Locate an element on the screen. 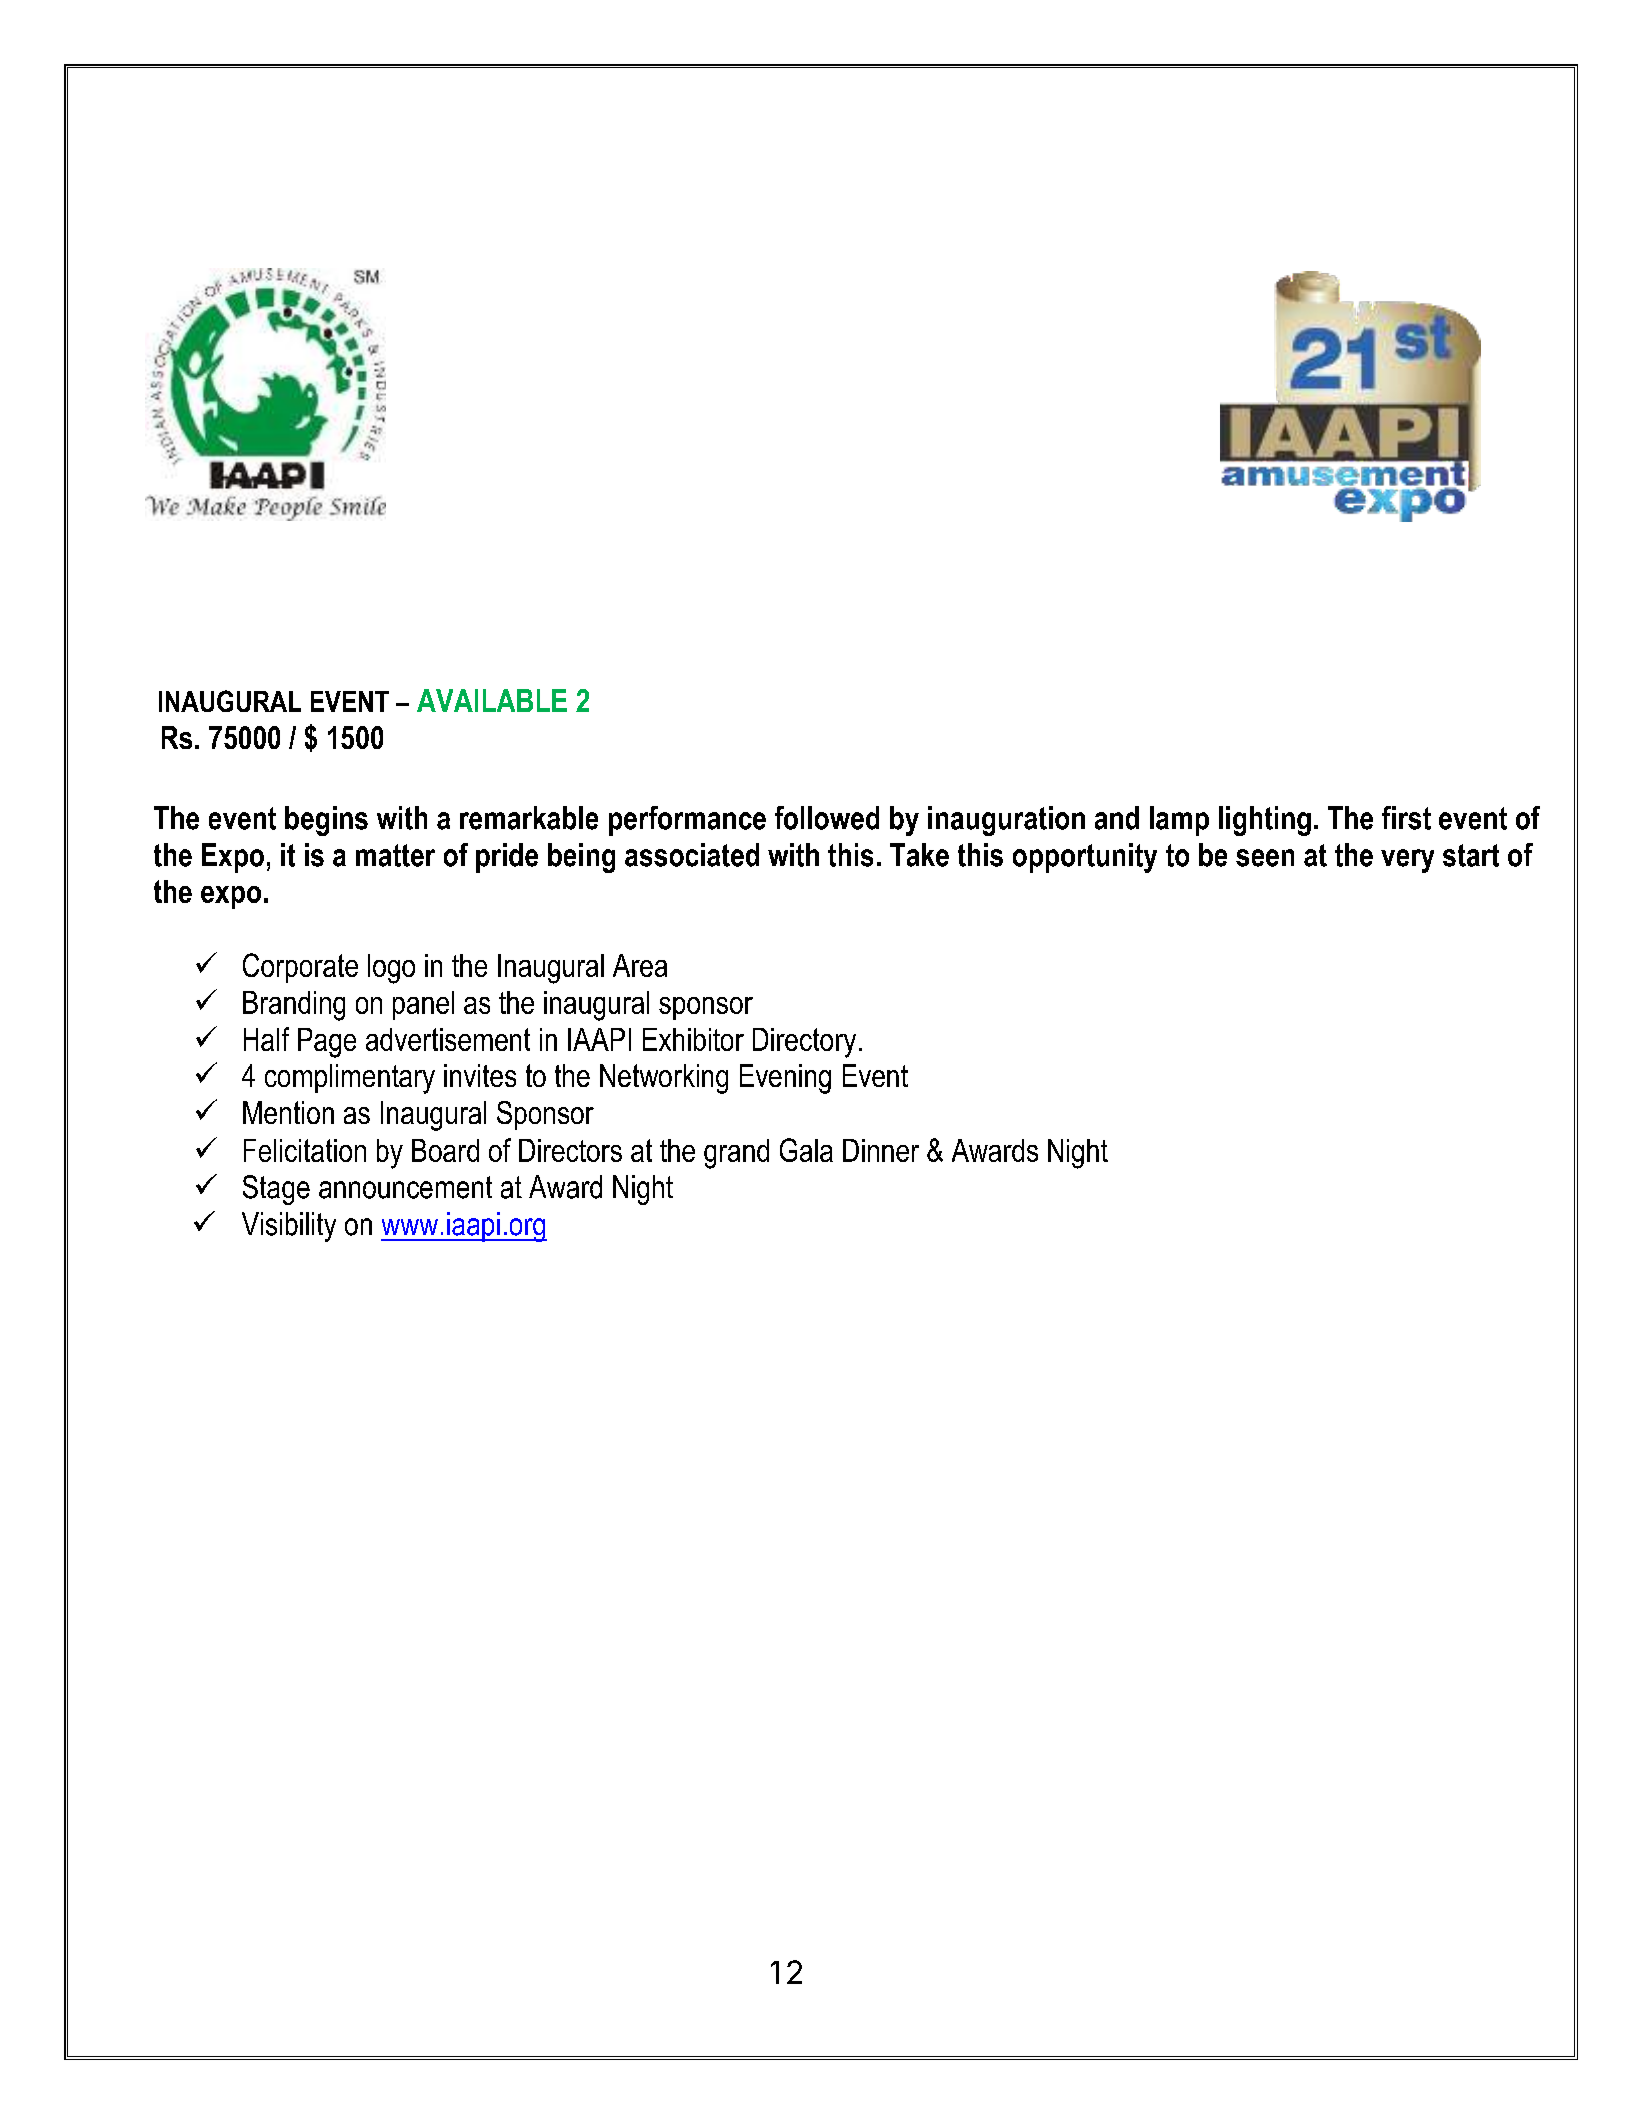 This screenshot has height=2124, width=1642. first is located at coordinates (1406, 818).
